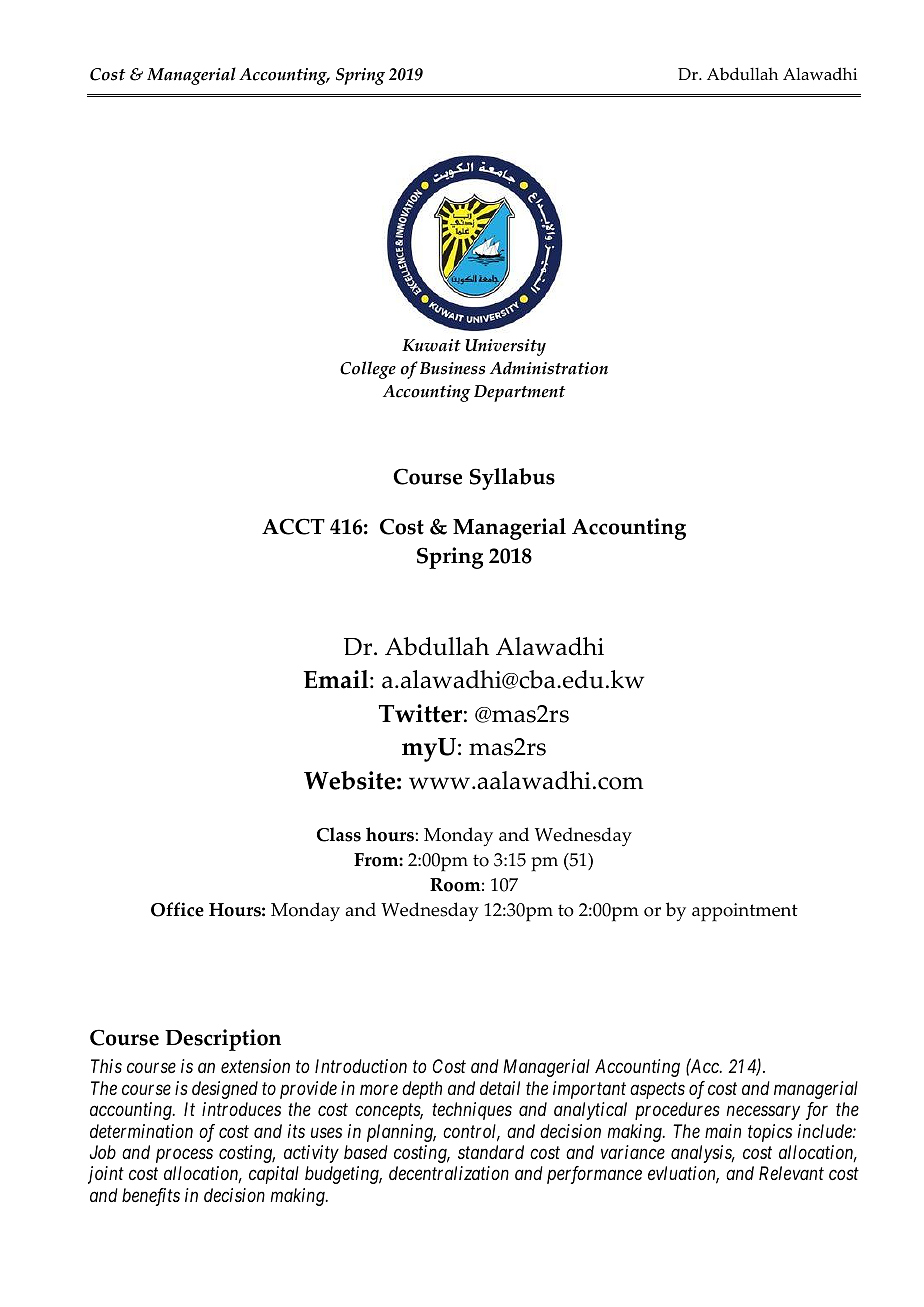  I want to click on appointment, so click(745, 912).
